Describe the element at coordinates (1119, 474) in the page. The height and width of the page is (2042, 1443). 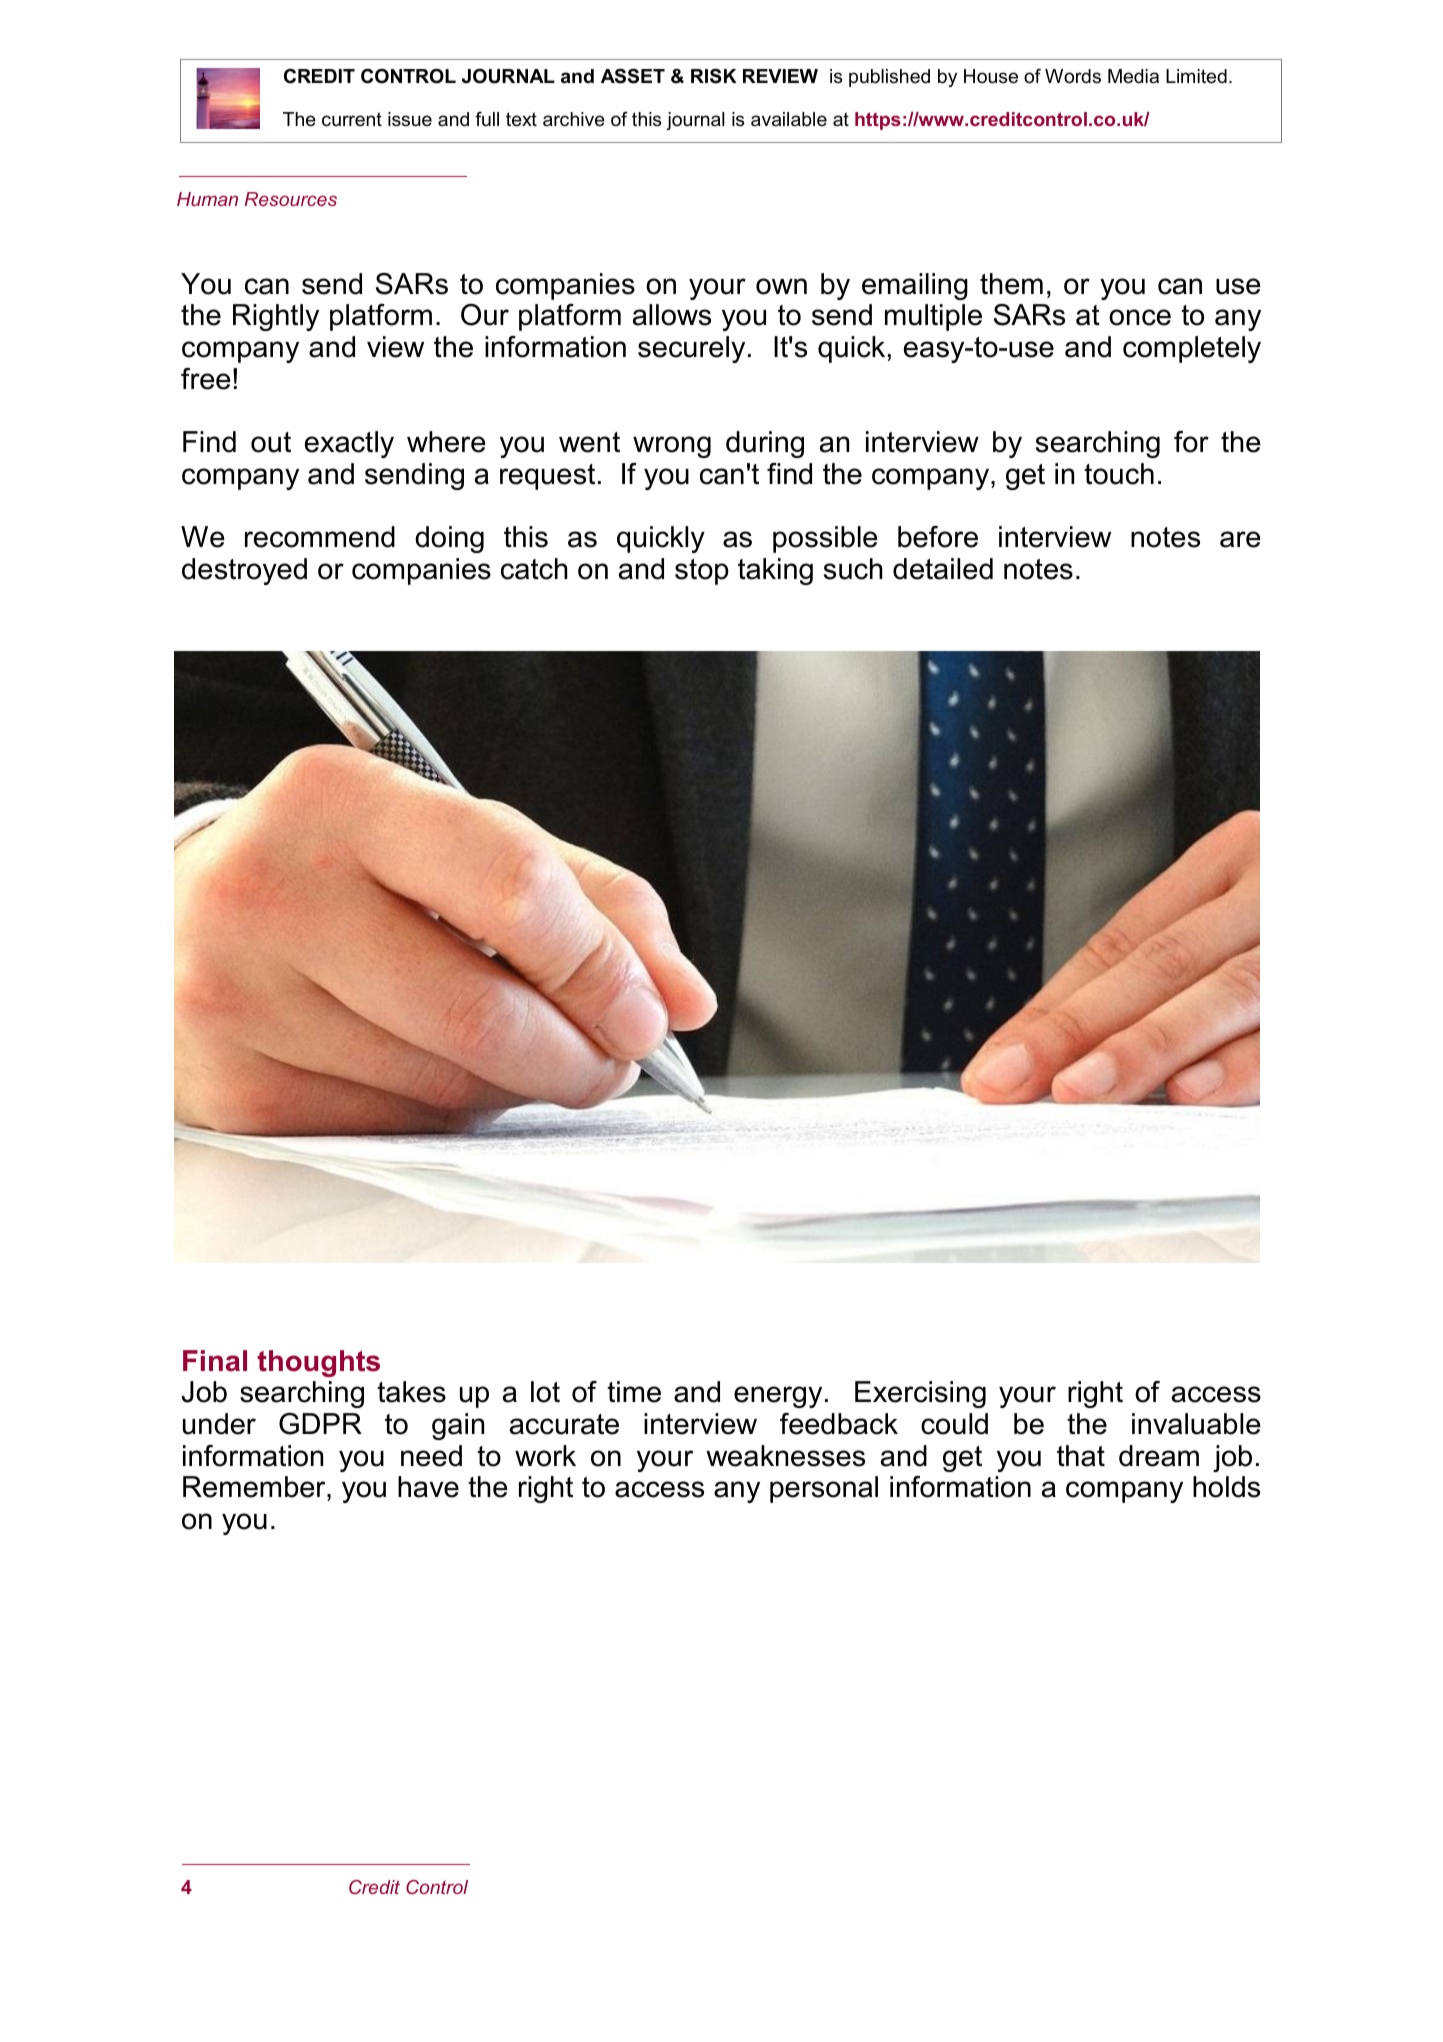
I see `touch` at that location.
